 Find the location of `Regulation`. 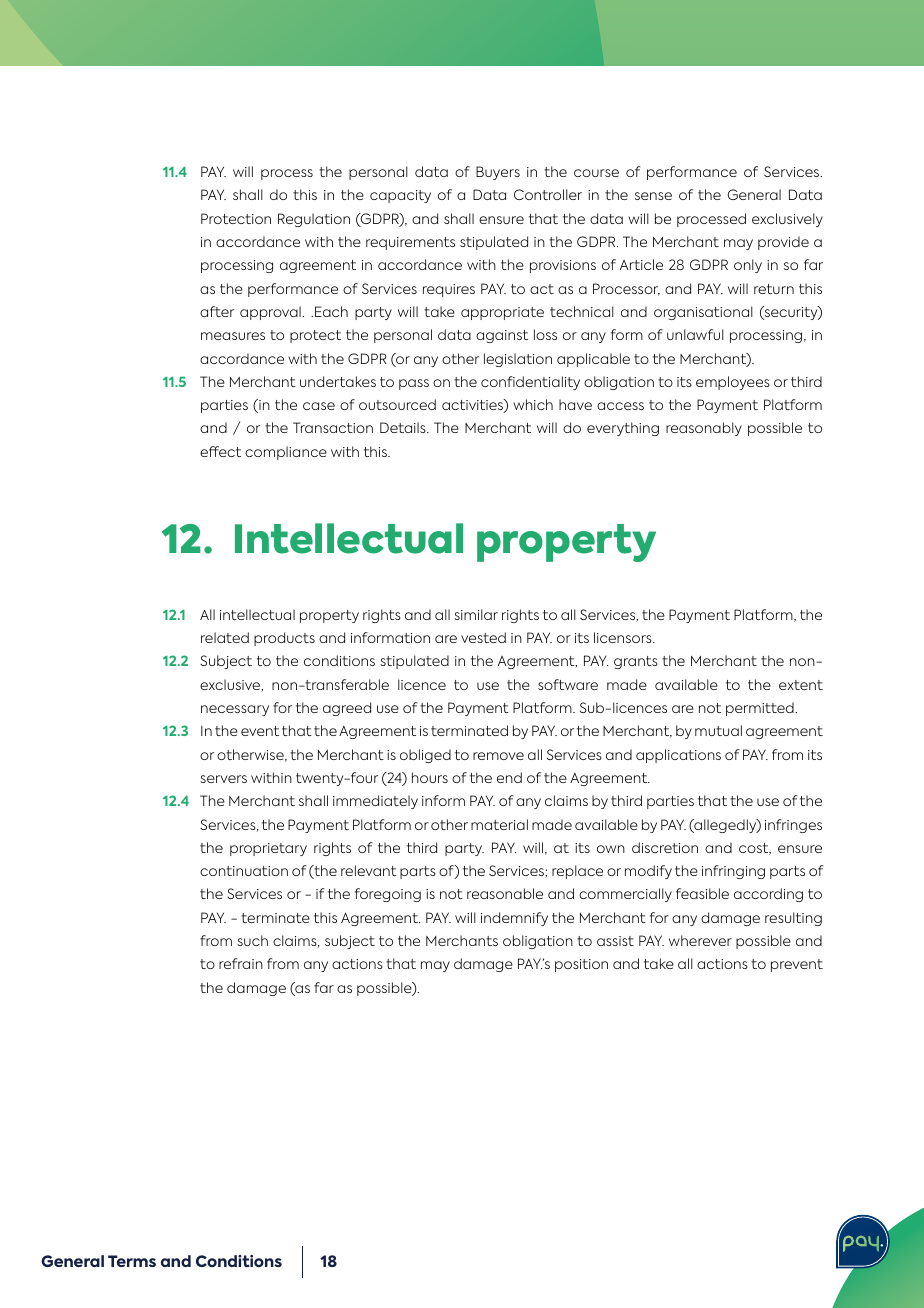

Regulation is located at coordinates (314, 220).
